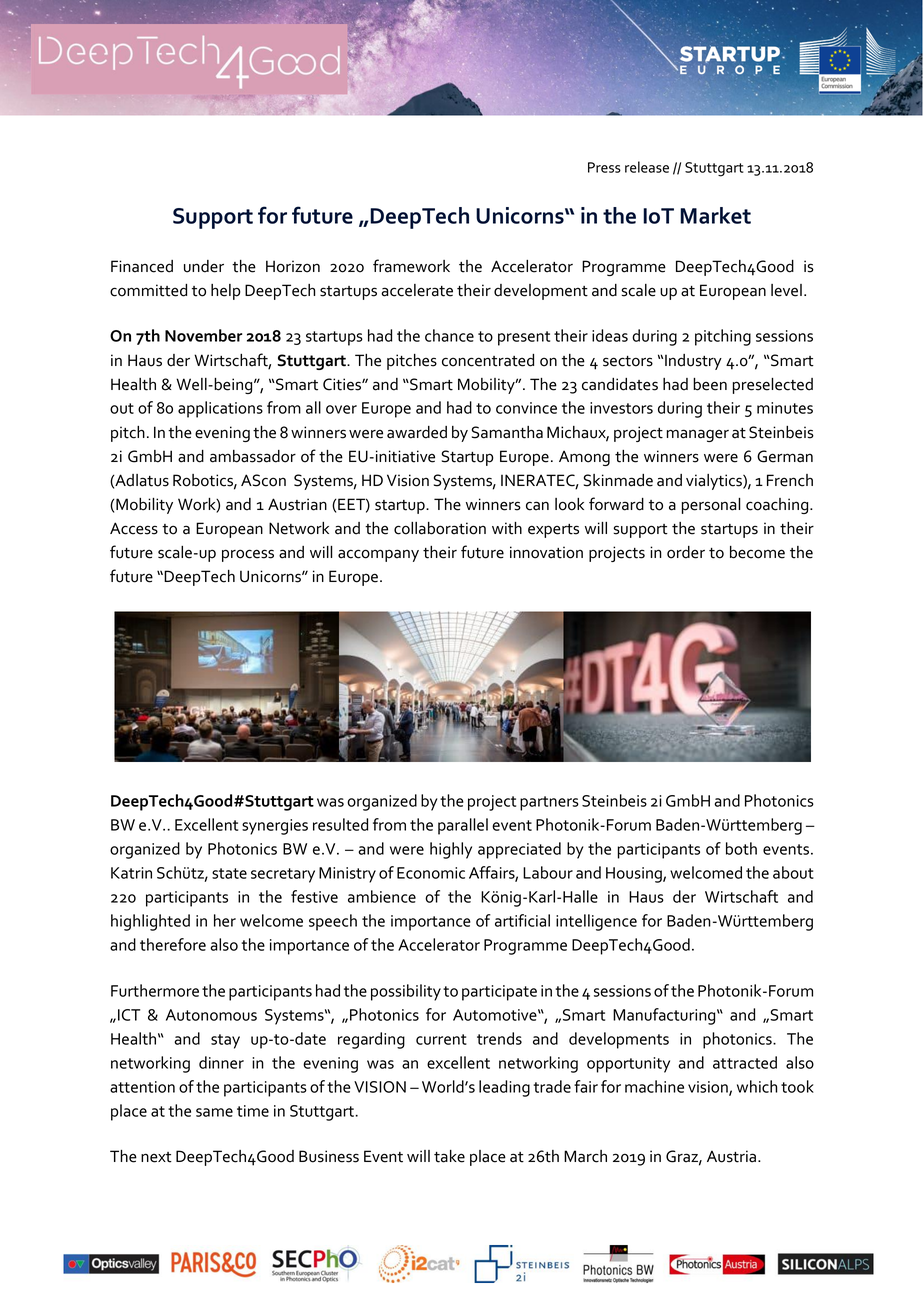  I want to click on order, so click(686, 552).
